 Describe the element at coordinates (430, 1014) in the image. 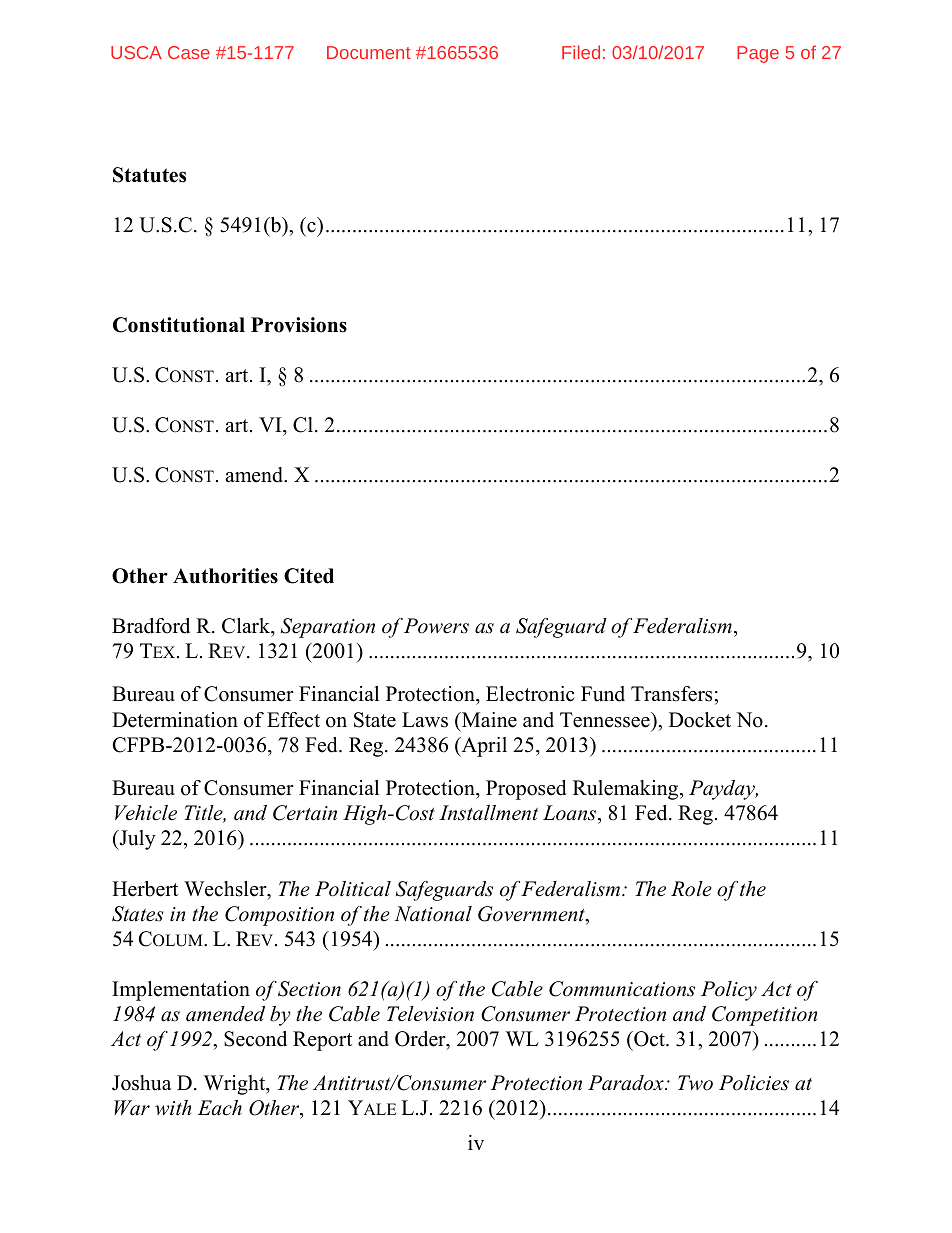

I see `Television` at that location.
